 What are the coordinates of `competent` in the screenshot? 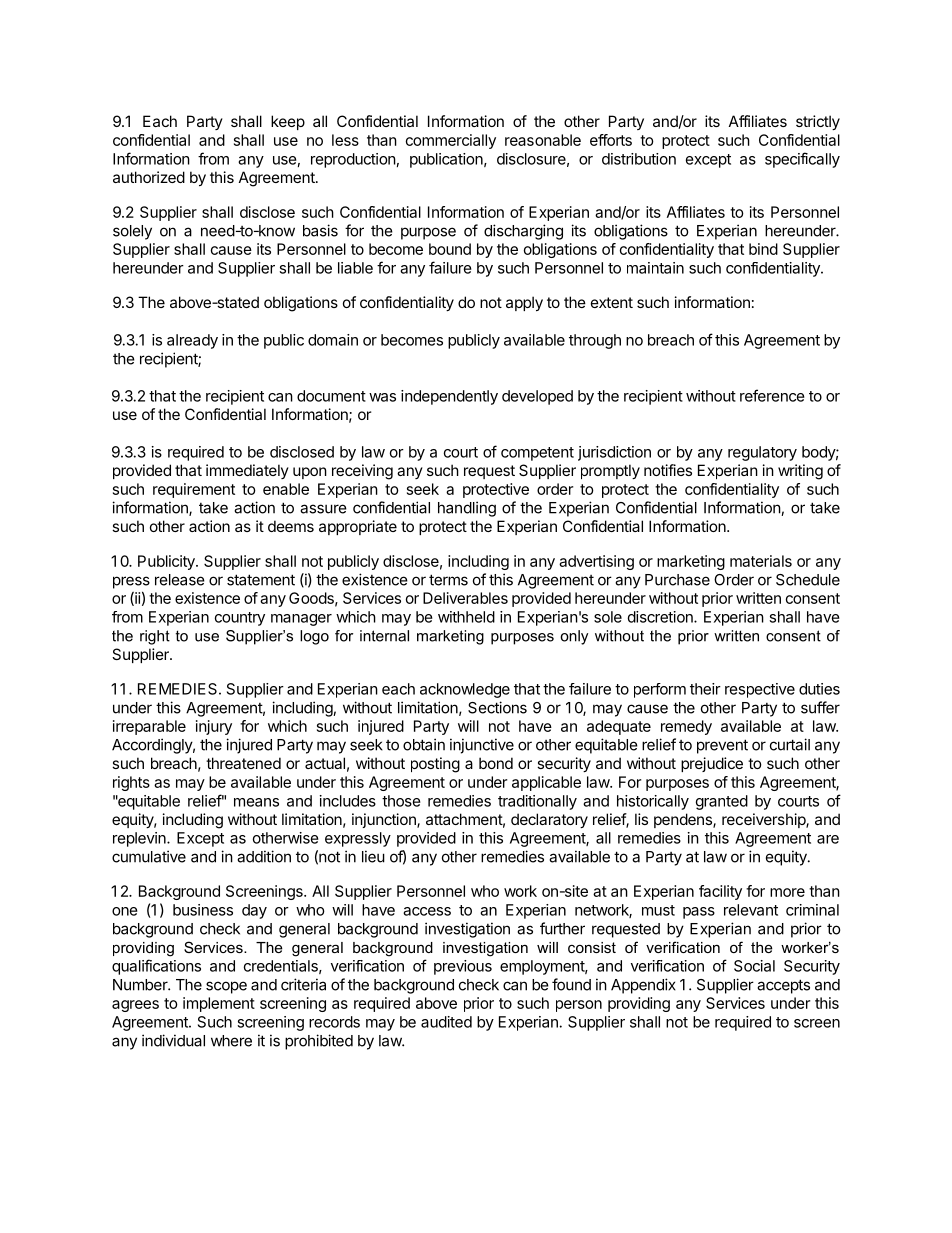 It's located at (537, 454).
